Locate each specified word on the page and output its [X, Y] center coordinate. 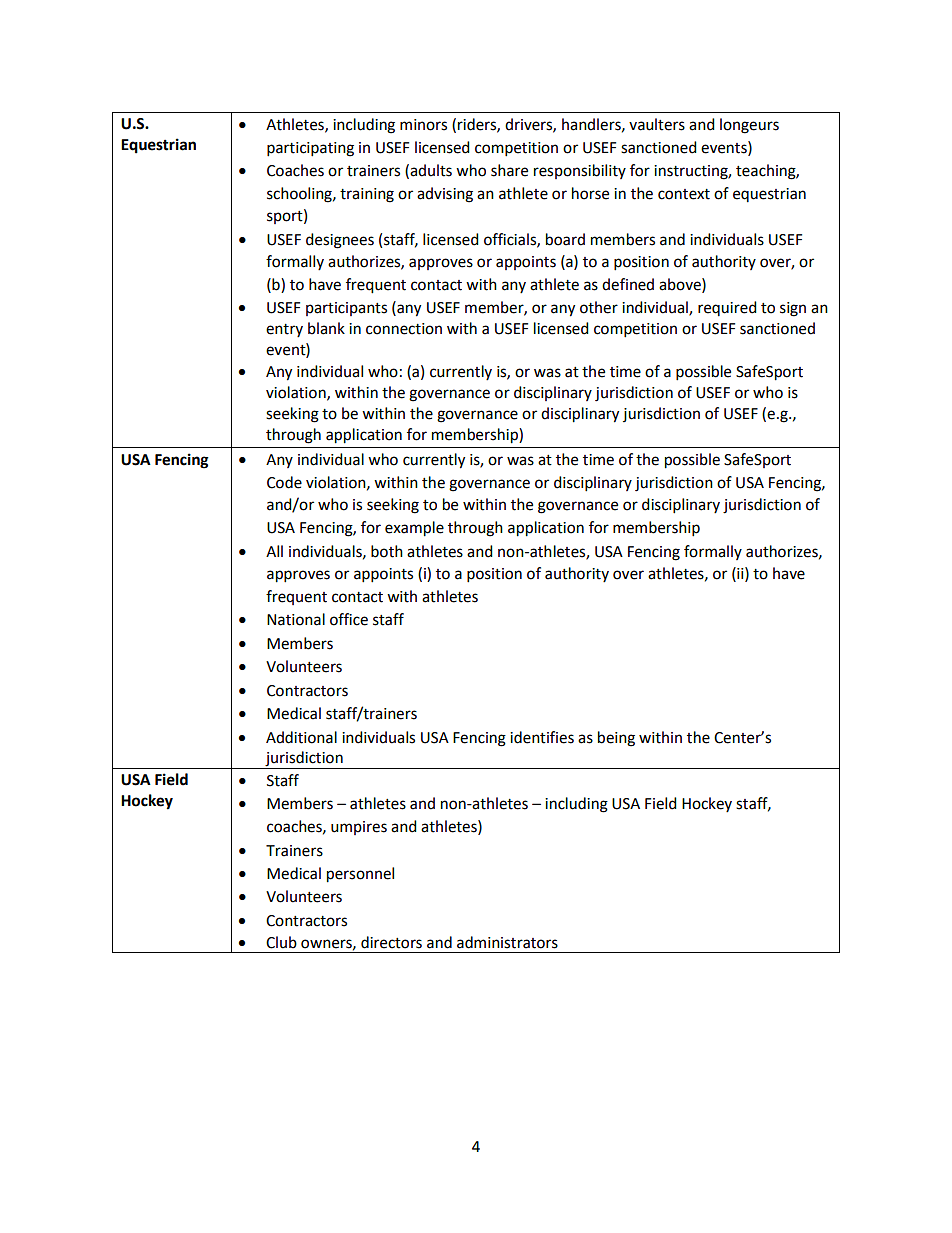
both [387, 551]
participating [310, 149]
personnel [360, 875]
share [509, 170]
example [414, 529]
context [684, 194]
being [616, 739]
